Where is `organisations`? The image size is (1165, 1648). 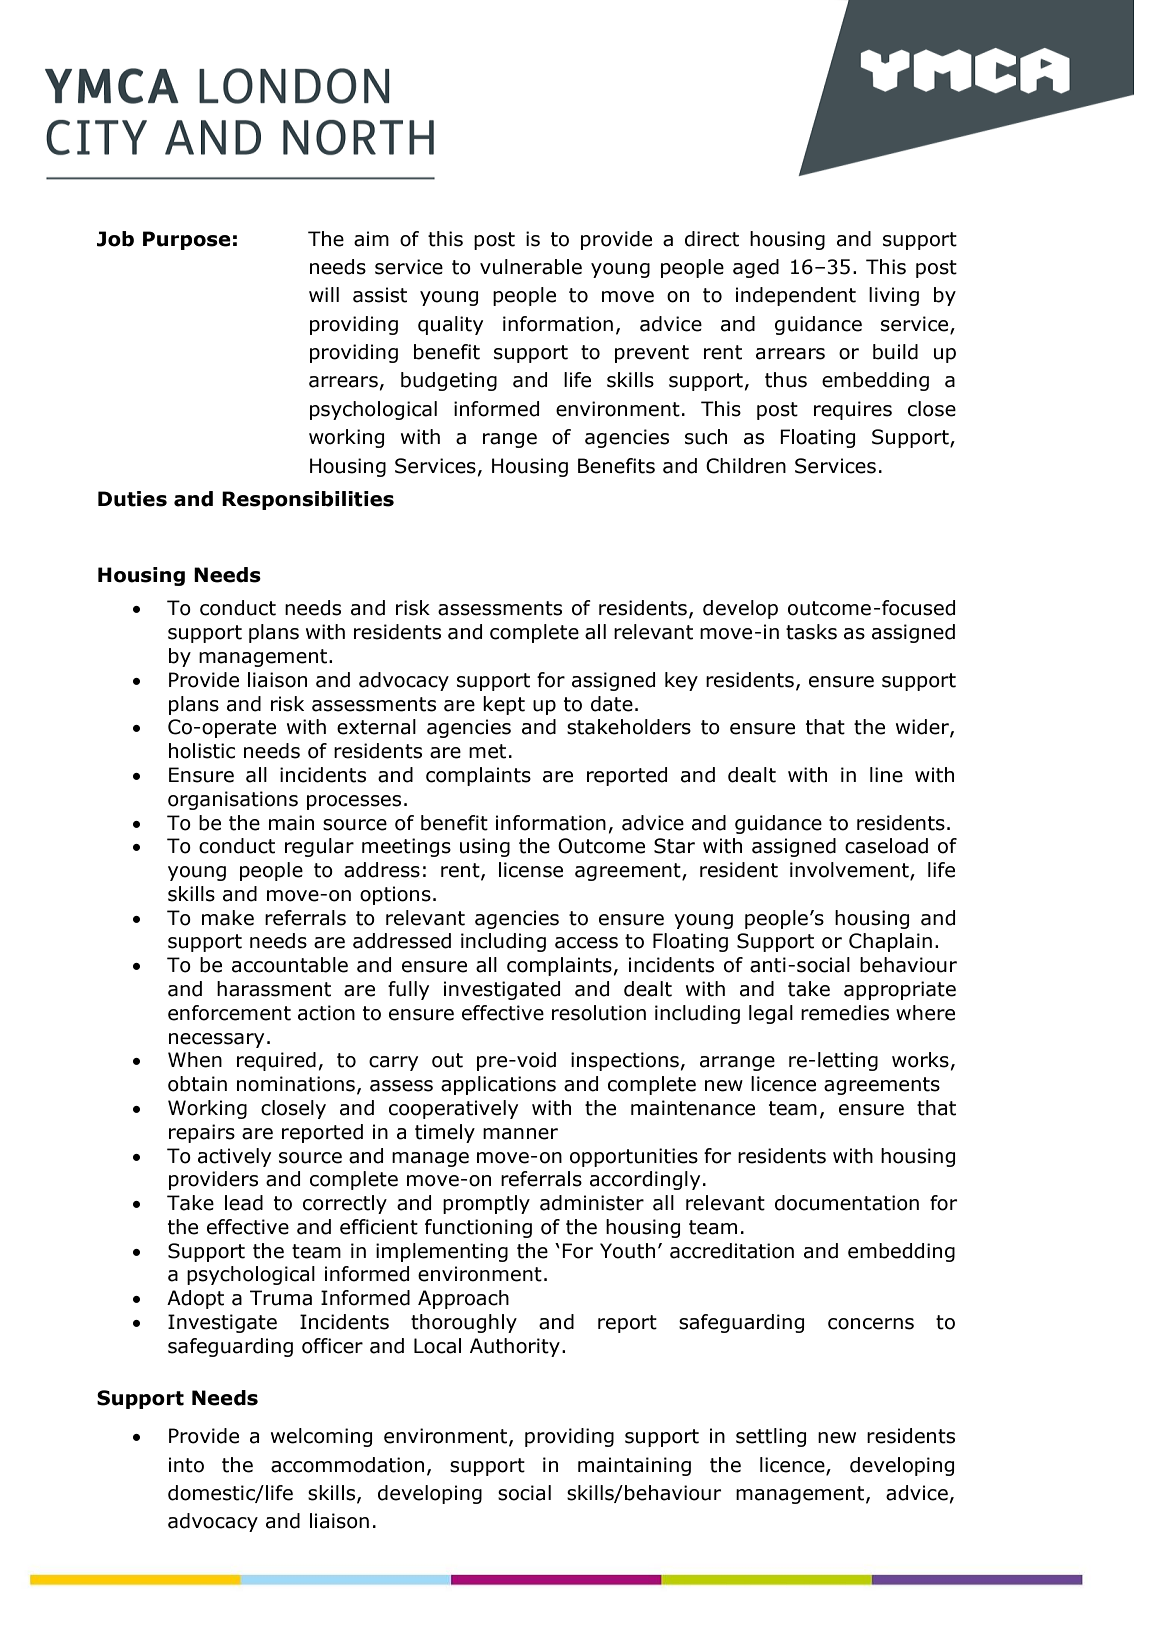
organisations is located at coordinates (233, 800).
